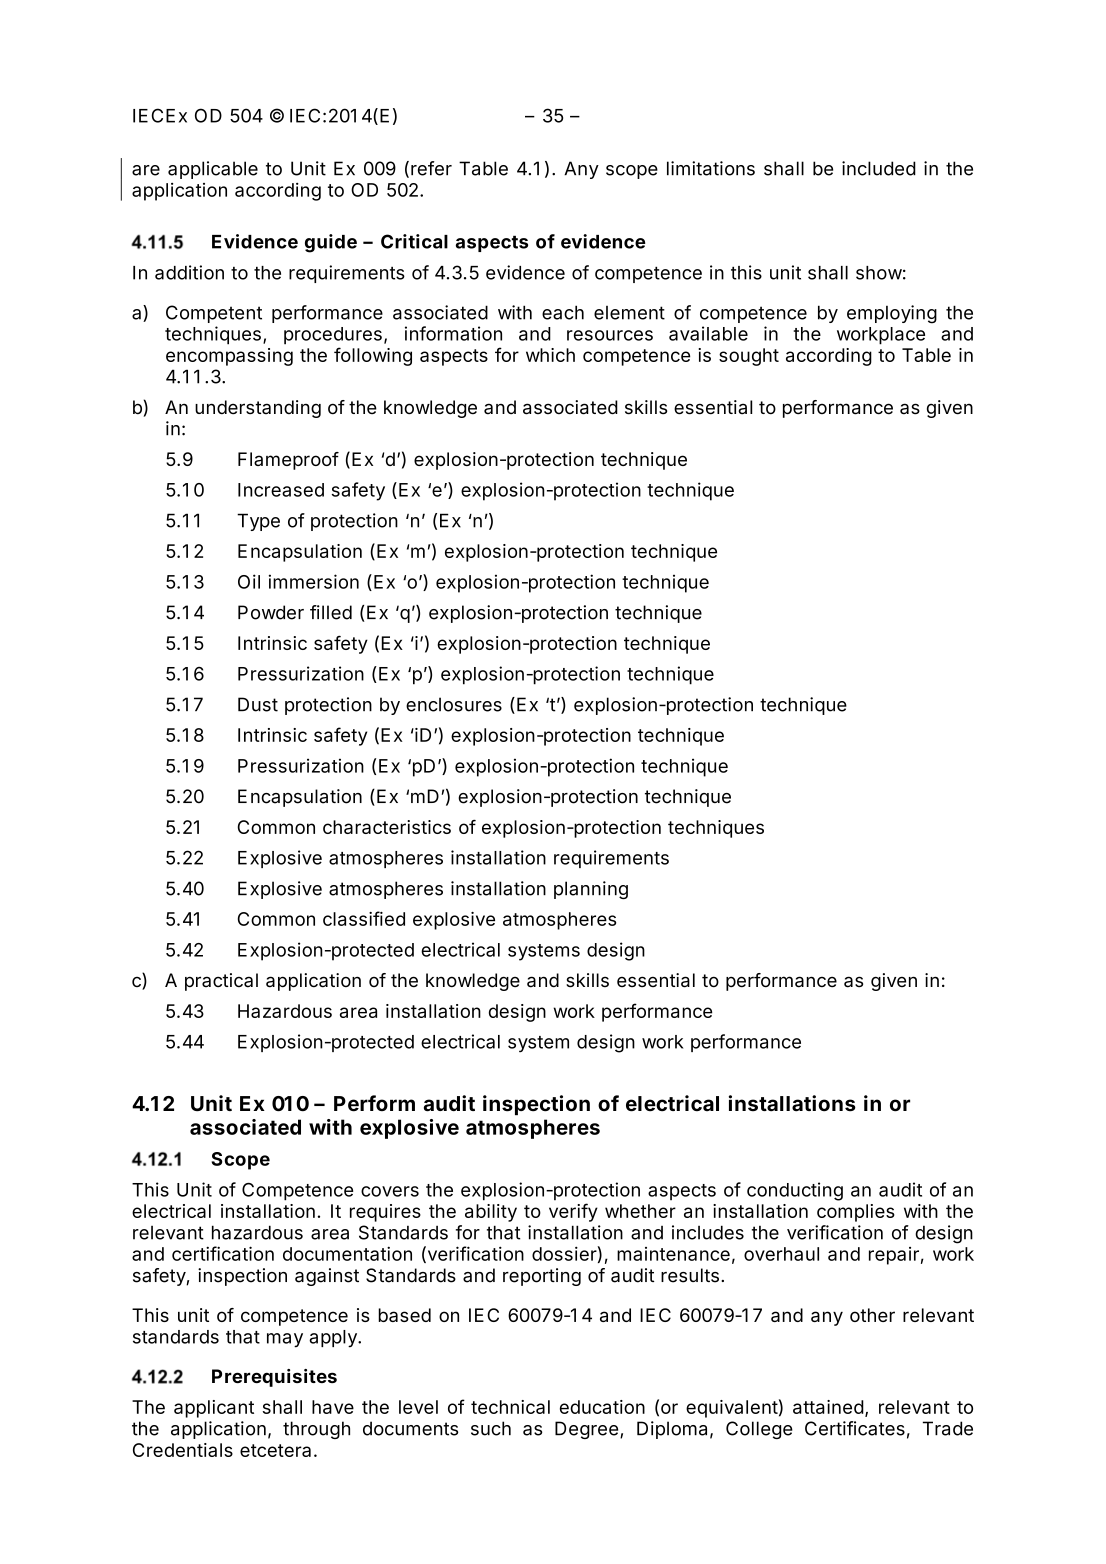  Describe the element at coordinates (563, 312) in the image. I see `each` at that location.
